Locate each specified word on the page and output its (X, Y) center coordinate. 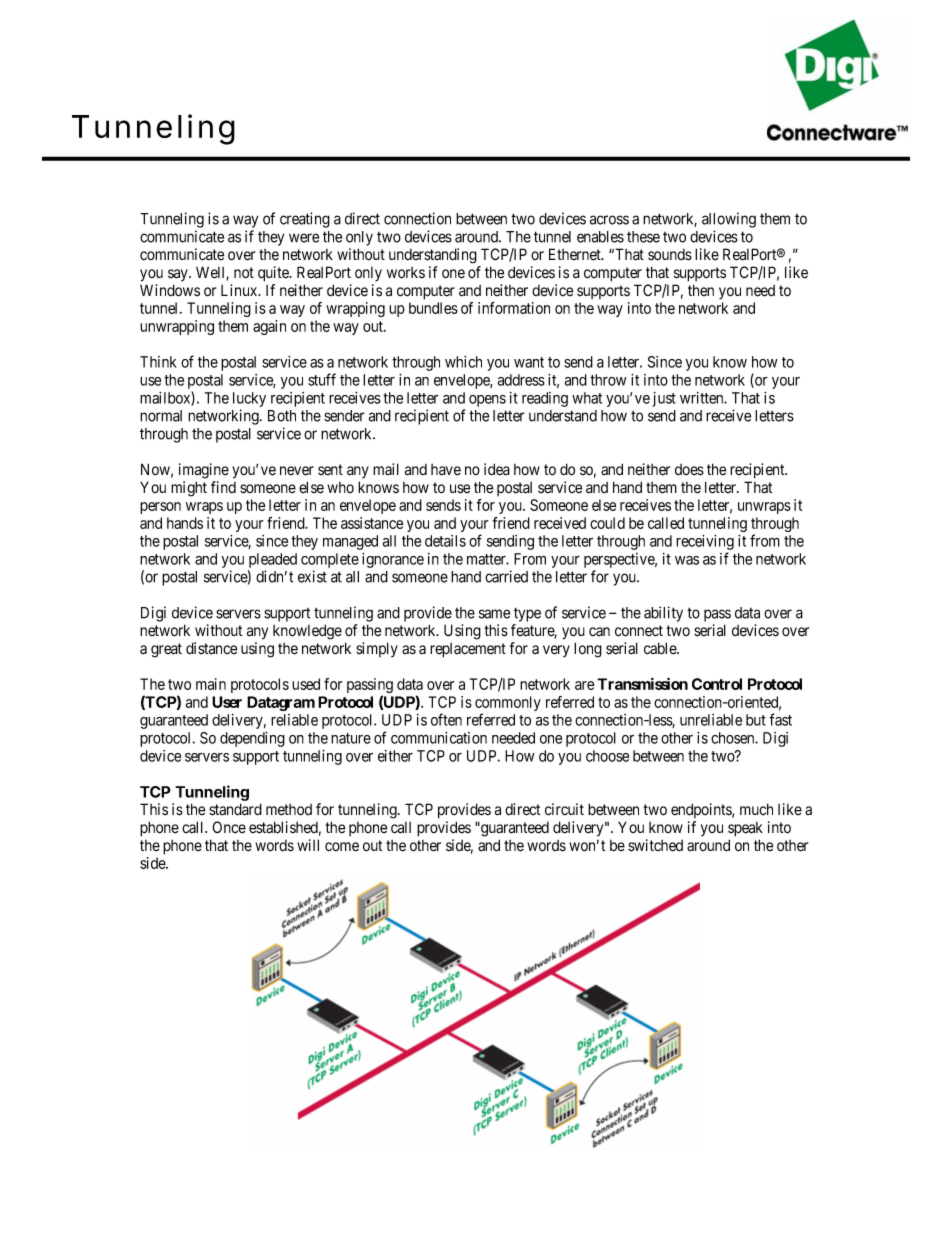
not (244, 273)
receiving (705, 544)
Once (229, 827)
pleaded (273, 560)
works (406, 273)
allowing (729, 220)
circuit (564, 809)
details (445, 541)
